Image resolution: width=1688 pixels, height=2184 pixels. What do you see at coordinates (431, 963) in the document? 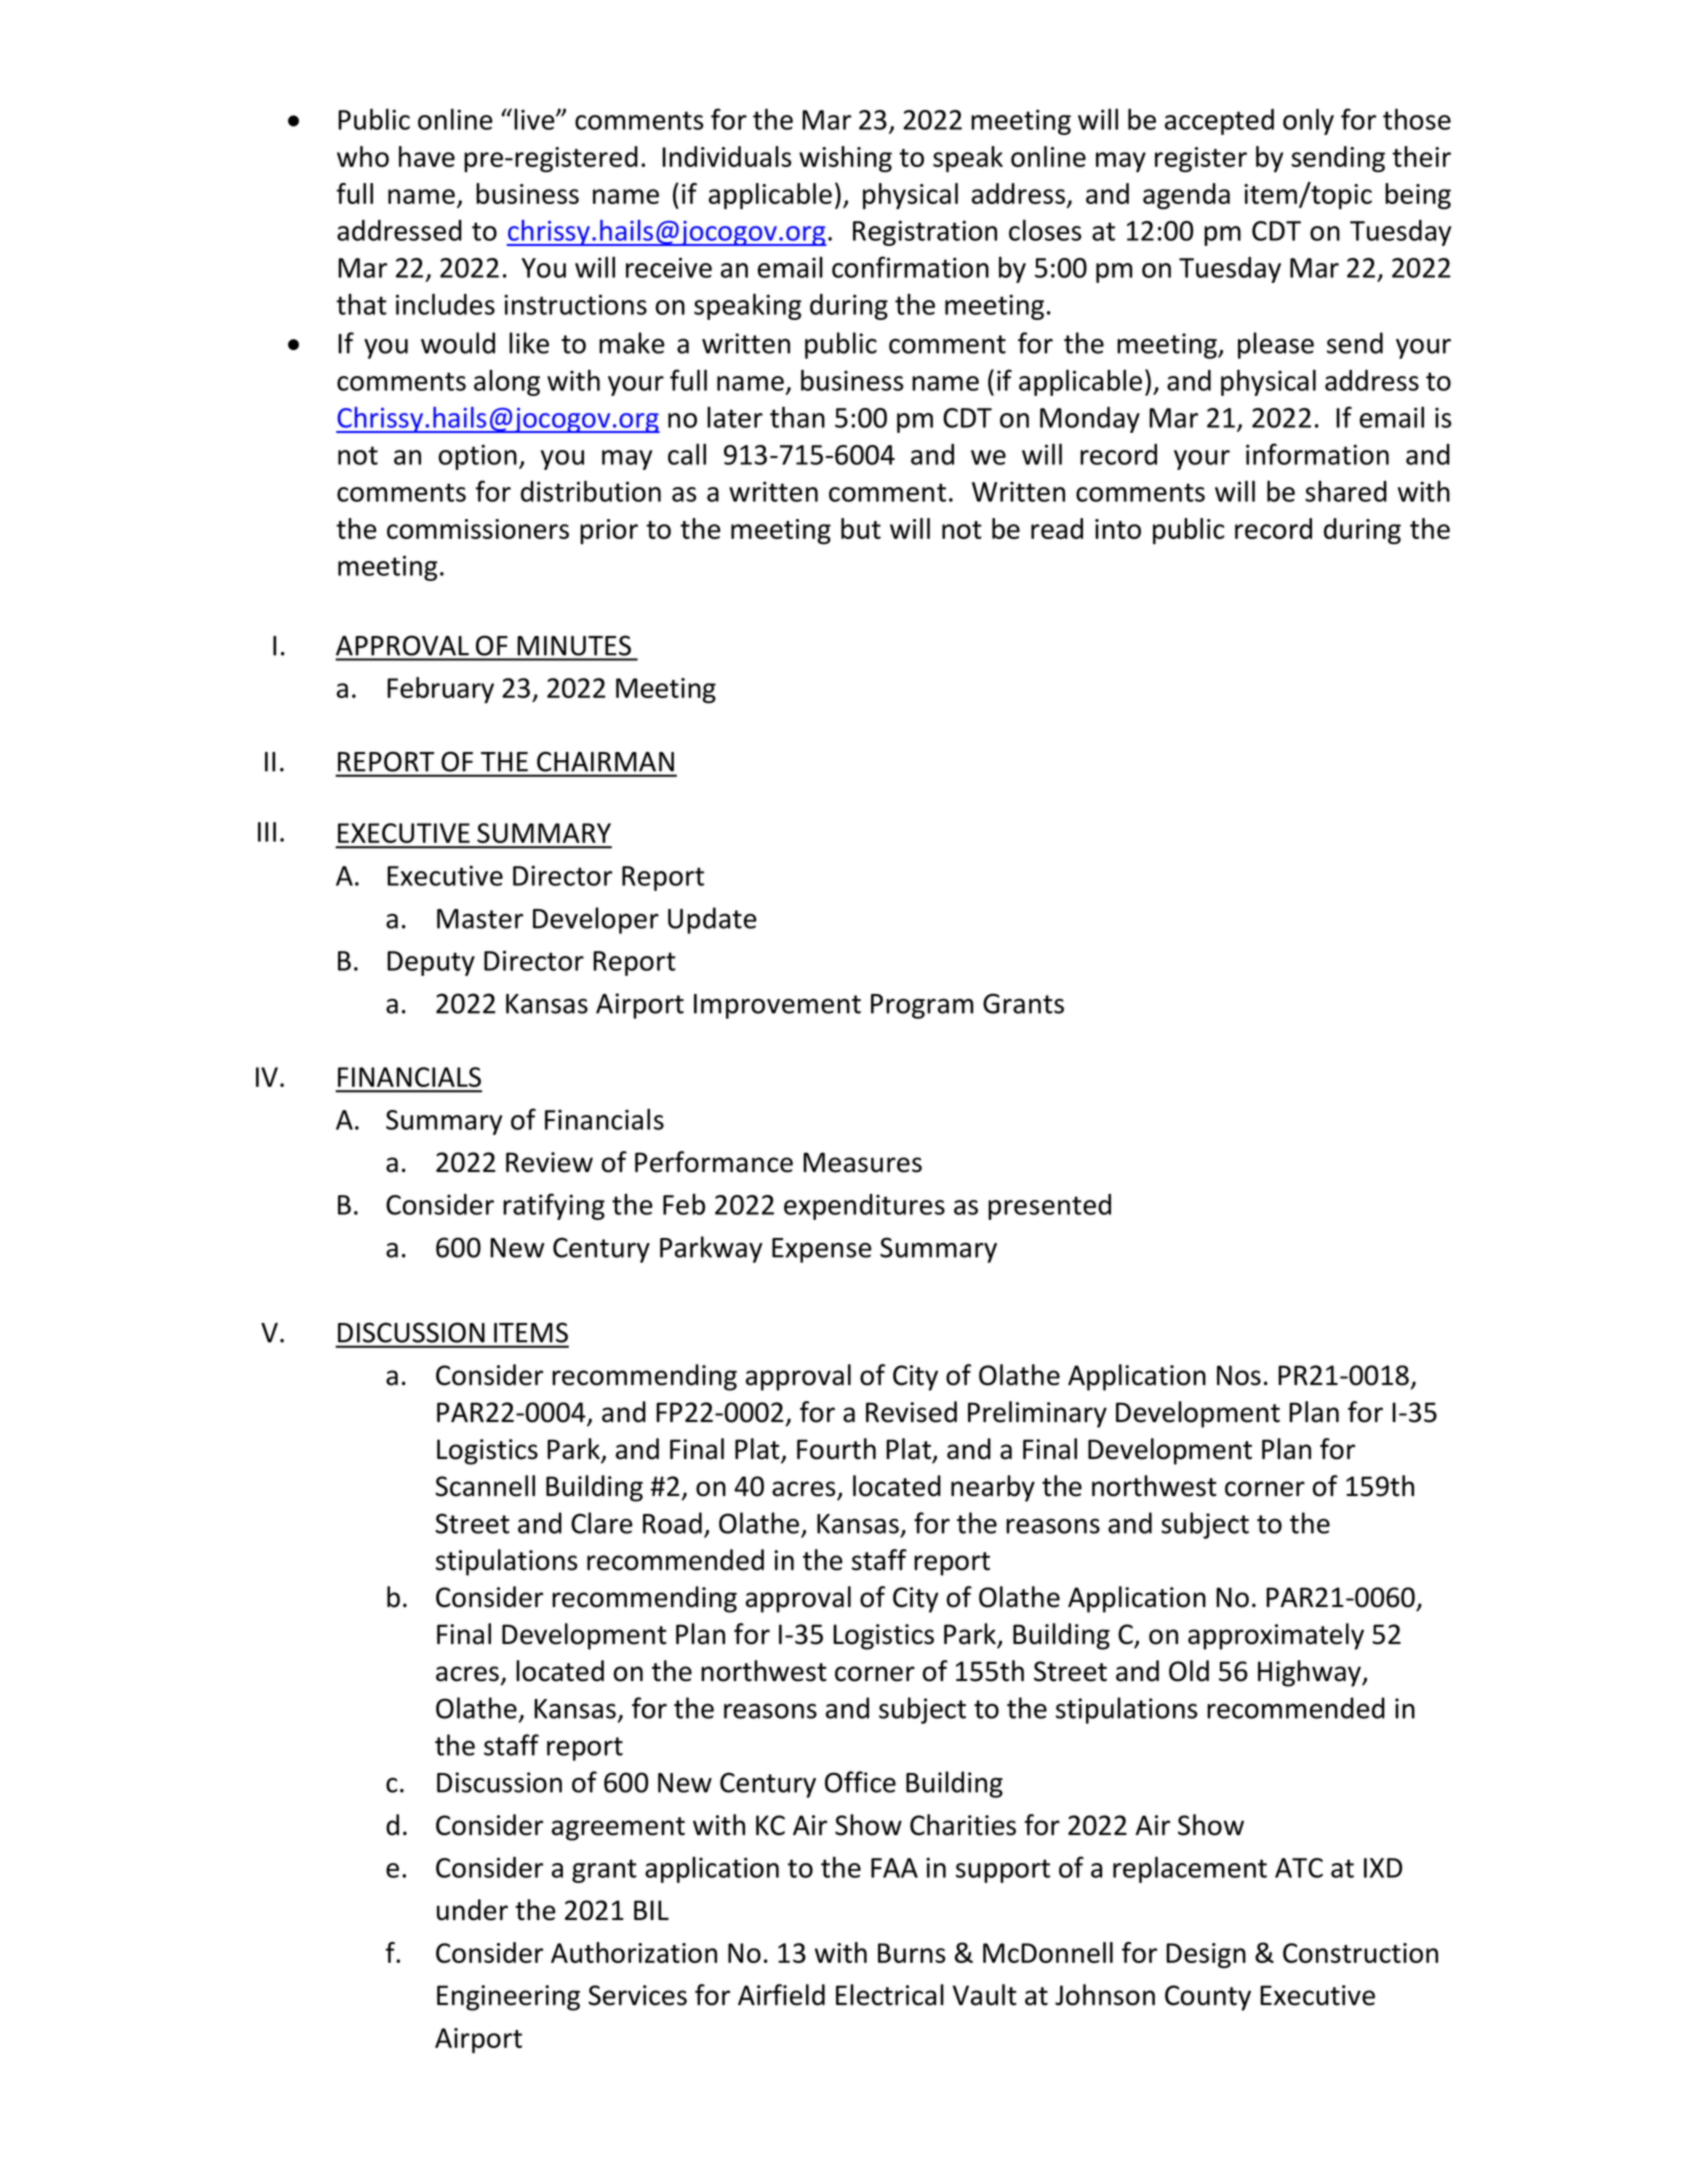
I see `Deputy` at bounding box center [431, 963].
